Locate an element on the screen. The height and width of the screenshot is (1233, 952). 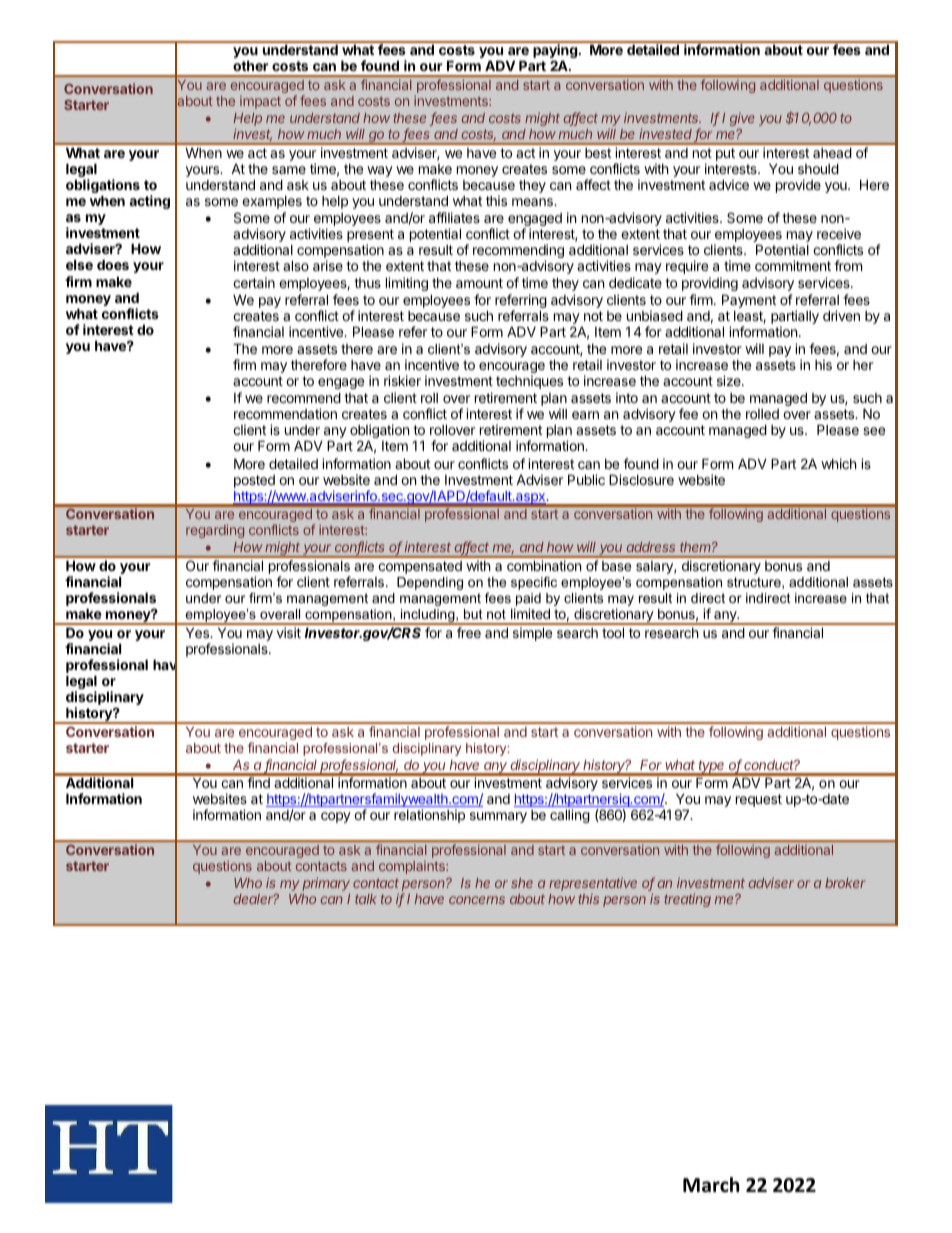
talk is located at coordinates (366, 899).
